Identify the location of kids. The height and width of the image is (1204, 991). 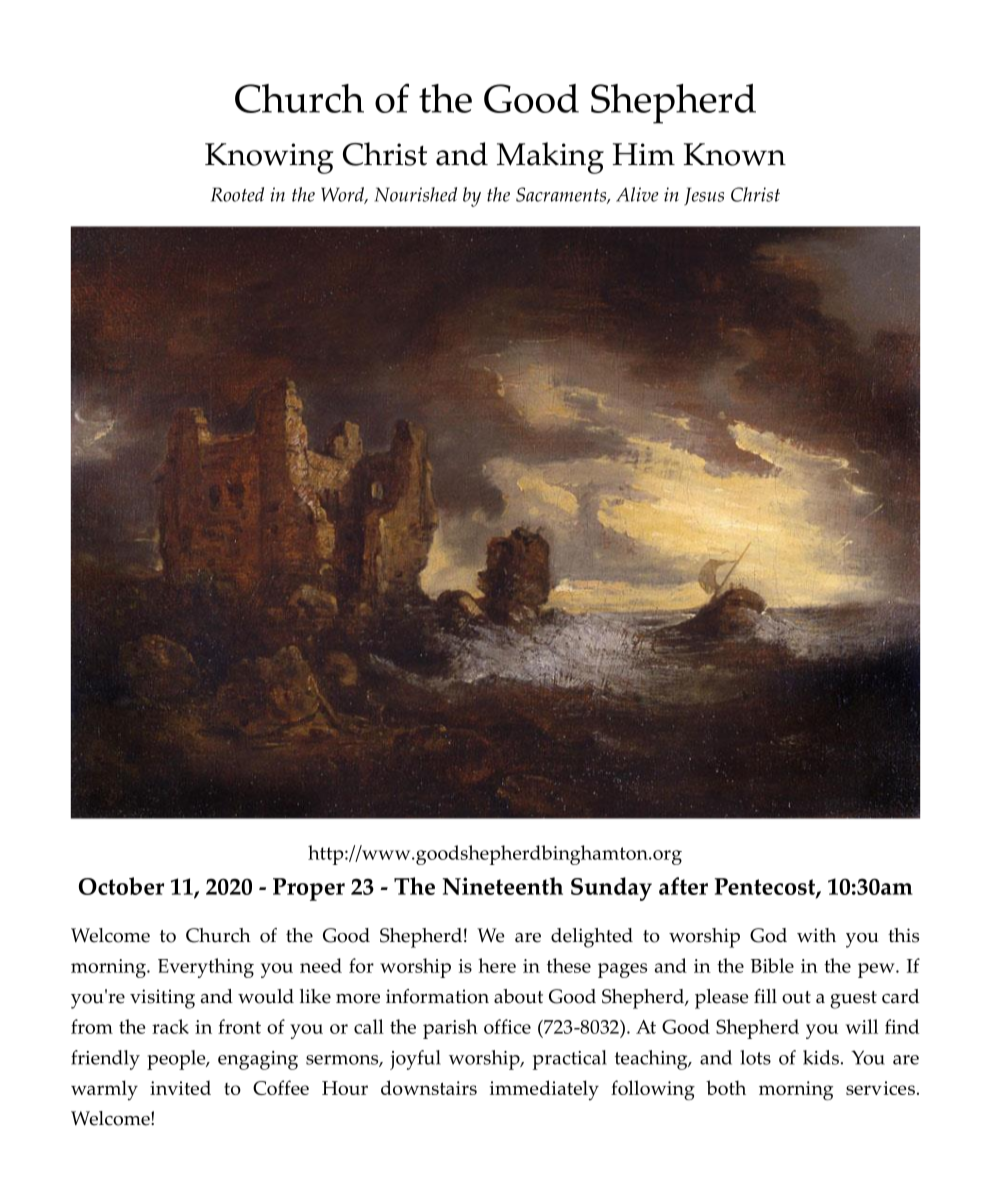
(821, 1057).
